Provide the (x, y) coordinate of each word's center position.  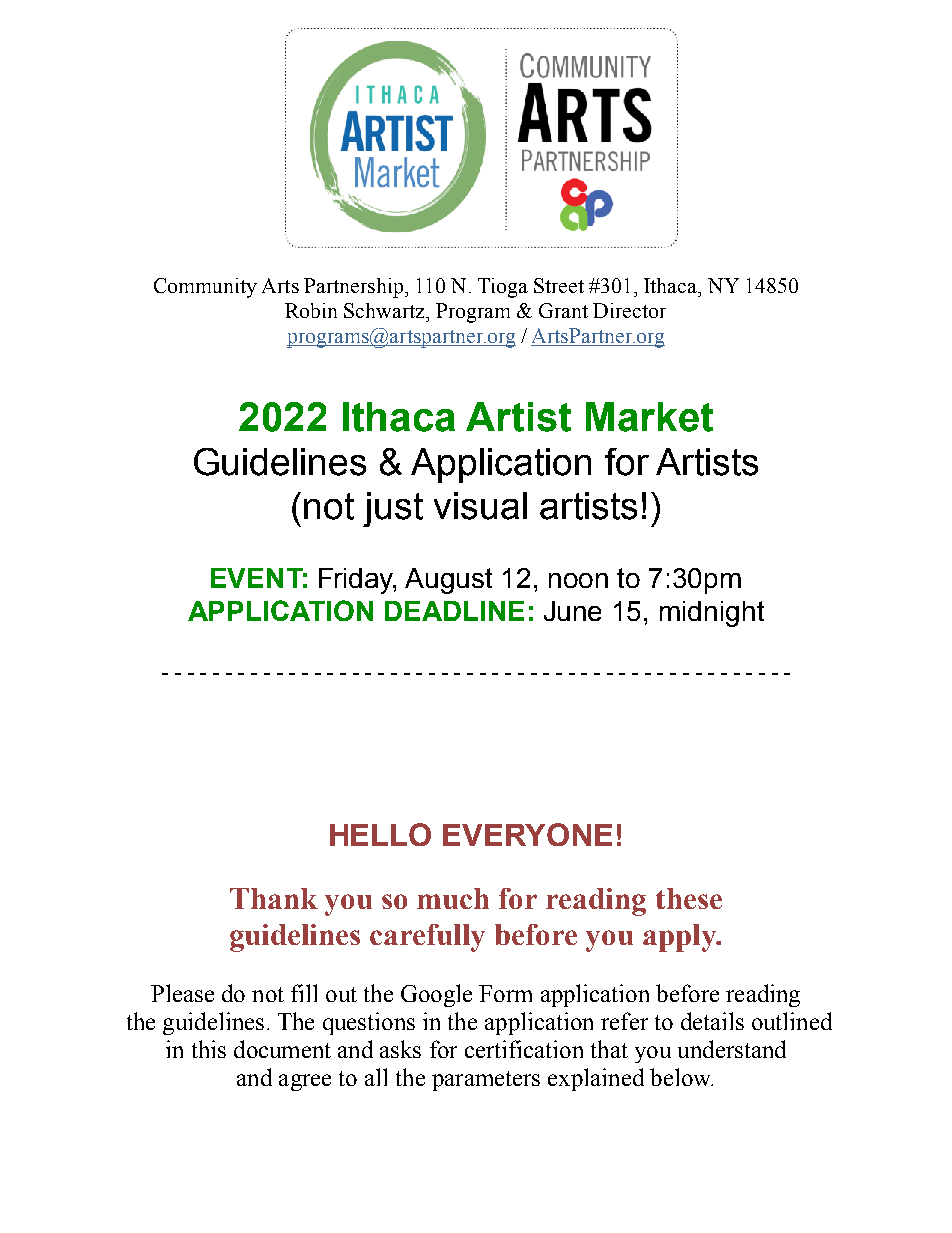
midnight (712, 614)
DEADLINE (454, 611)
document (282, 1049)
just (393, 509)
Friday (357, 581)
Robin (311, 310)
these (689, 898)
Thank (274, 898)
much (453, 898)
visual (480, 506)
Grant (563, 310)
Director (629, 310)
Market (649, 417)
